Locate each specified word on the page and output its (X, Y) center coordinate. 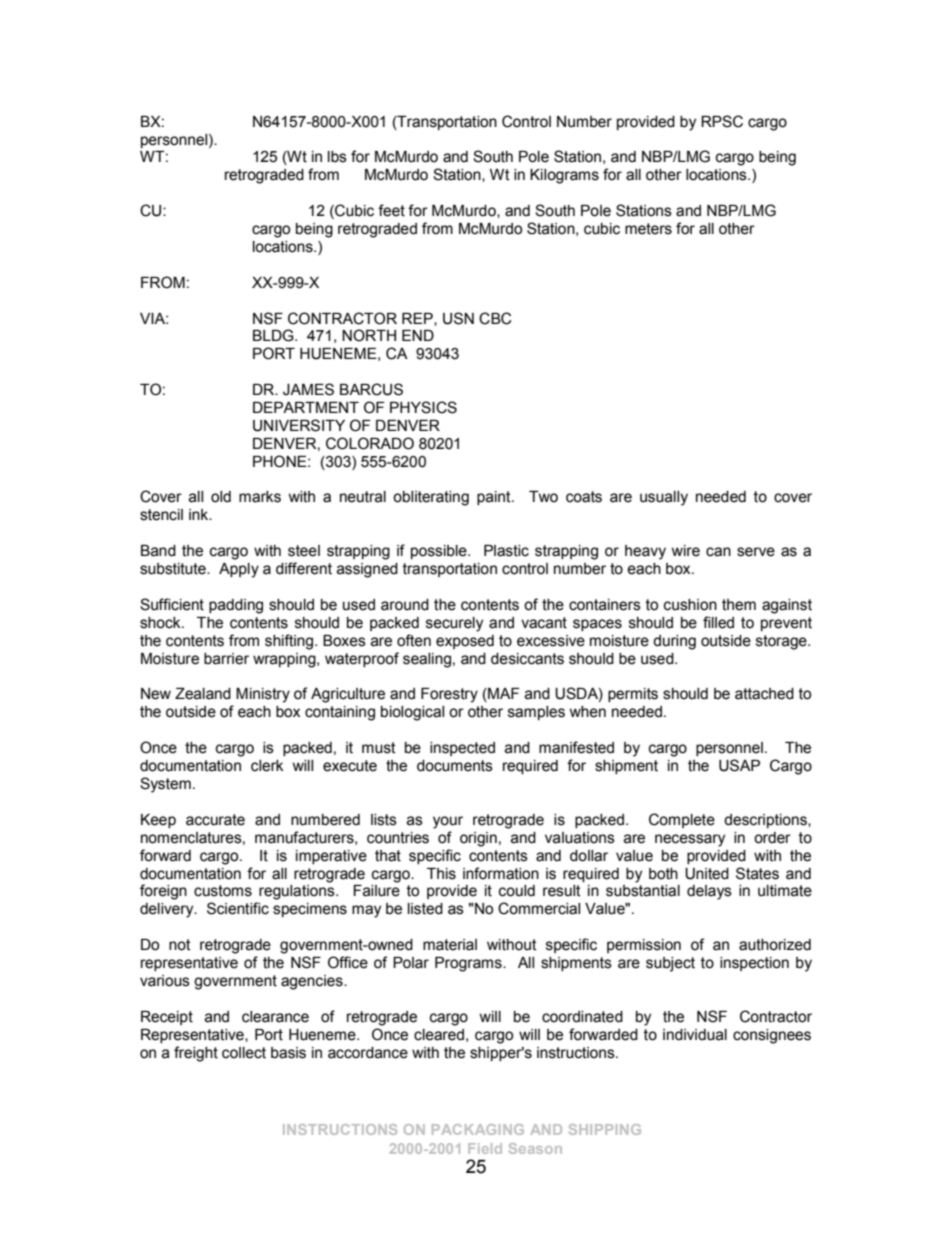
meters (648, 229)
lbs (337, 157)
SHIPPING (605, 1129)
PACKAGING (478, 1129)
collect (244, 1053)
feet (391, 210)
